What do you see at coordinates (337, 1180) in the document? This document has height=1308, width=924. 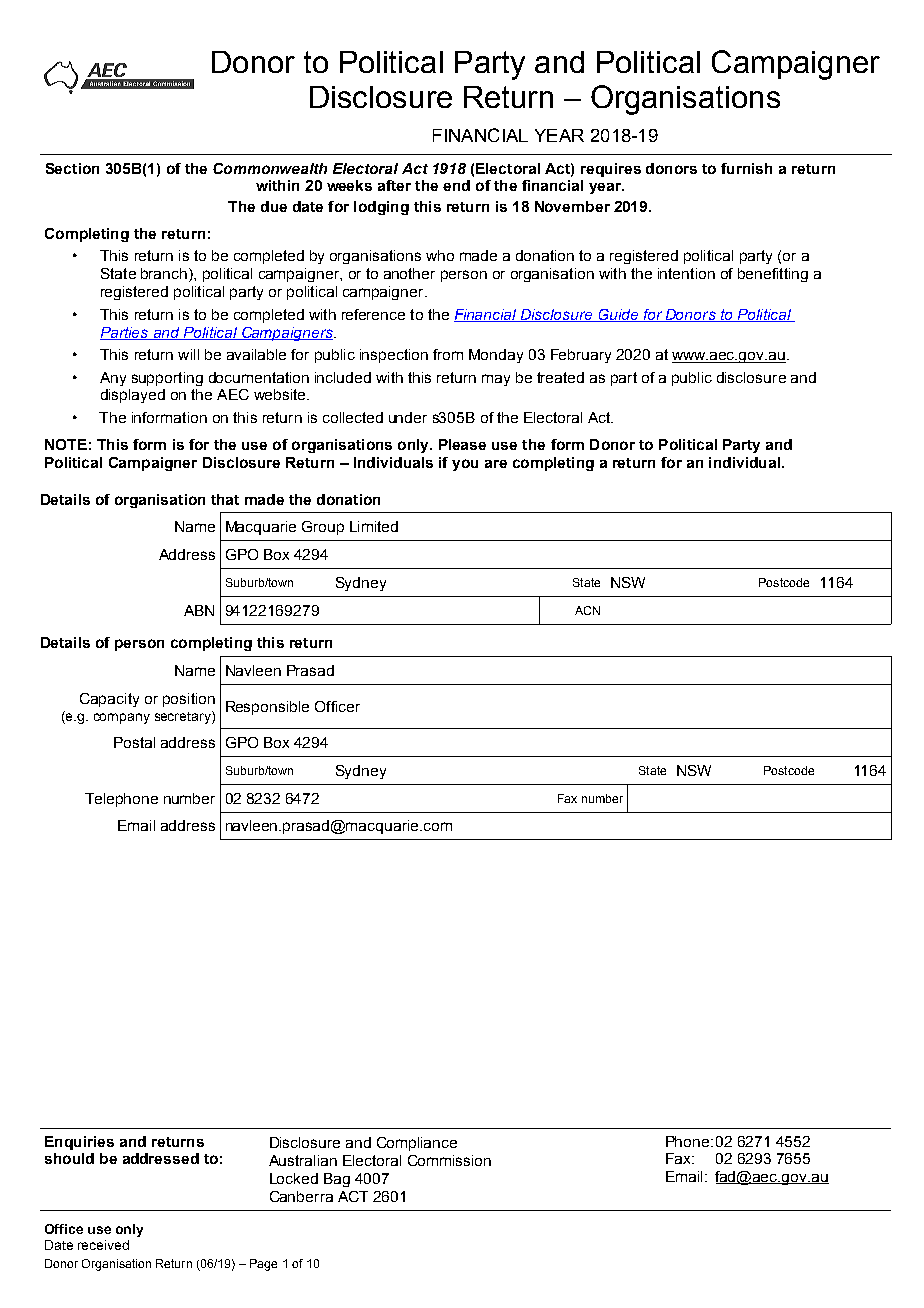 I see `Bag` at bounding box center [337, 1180].
